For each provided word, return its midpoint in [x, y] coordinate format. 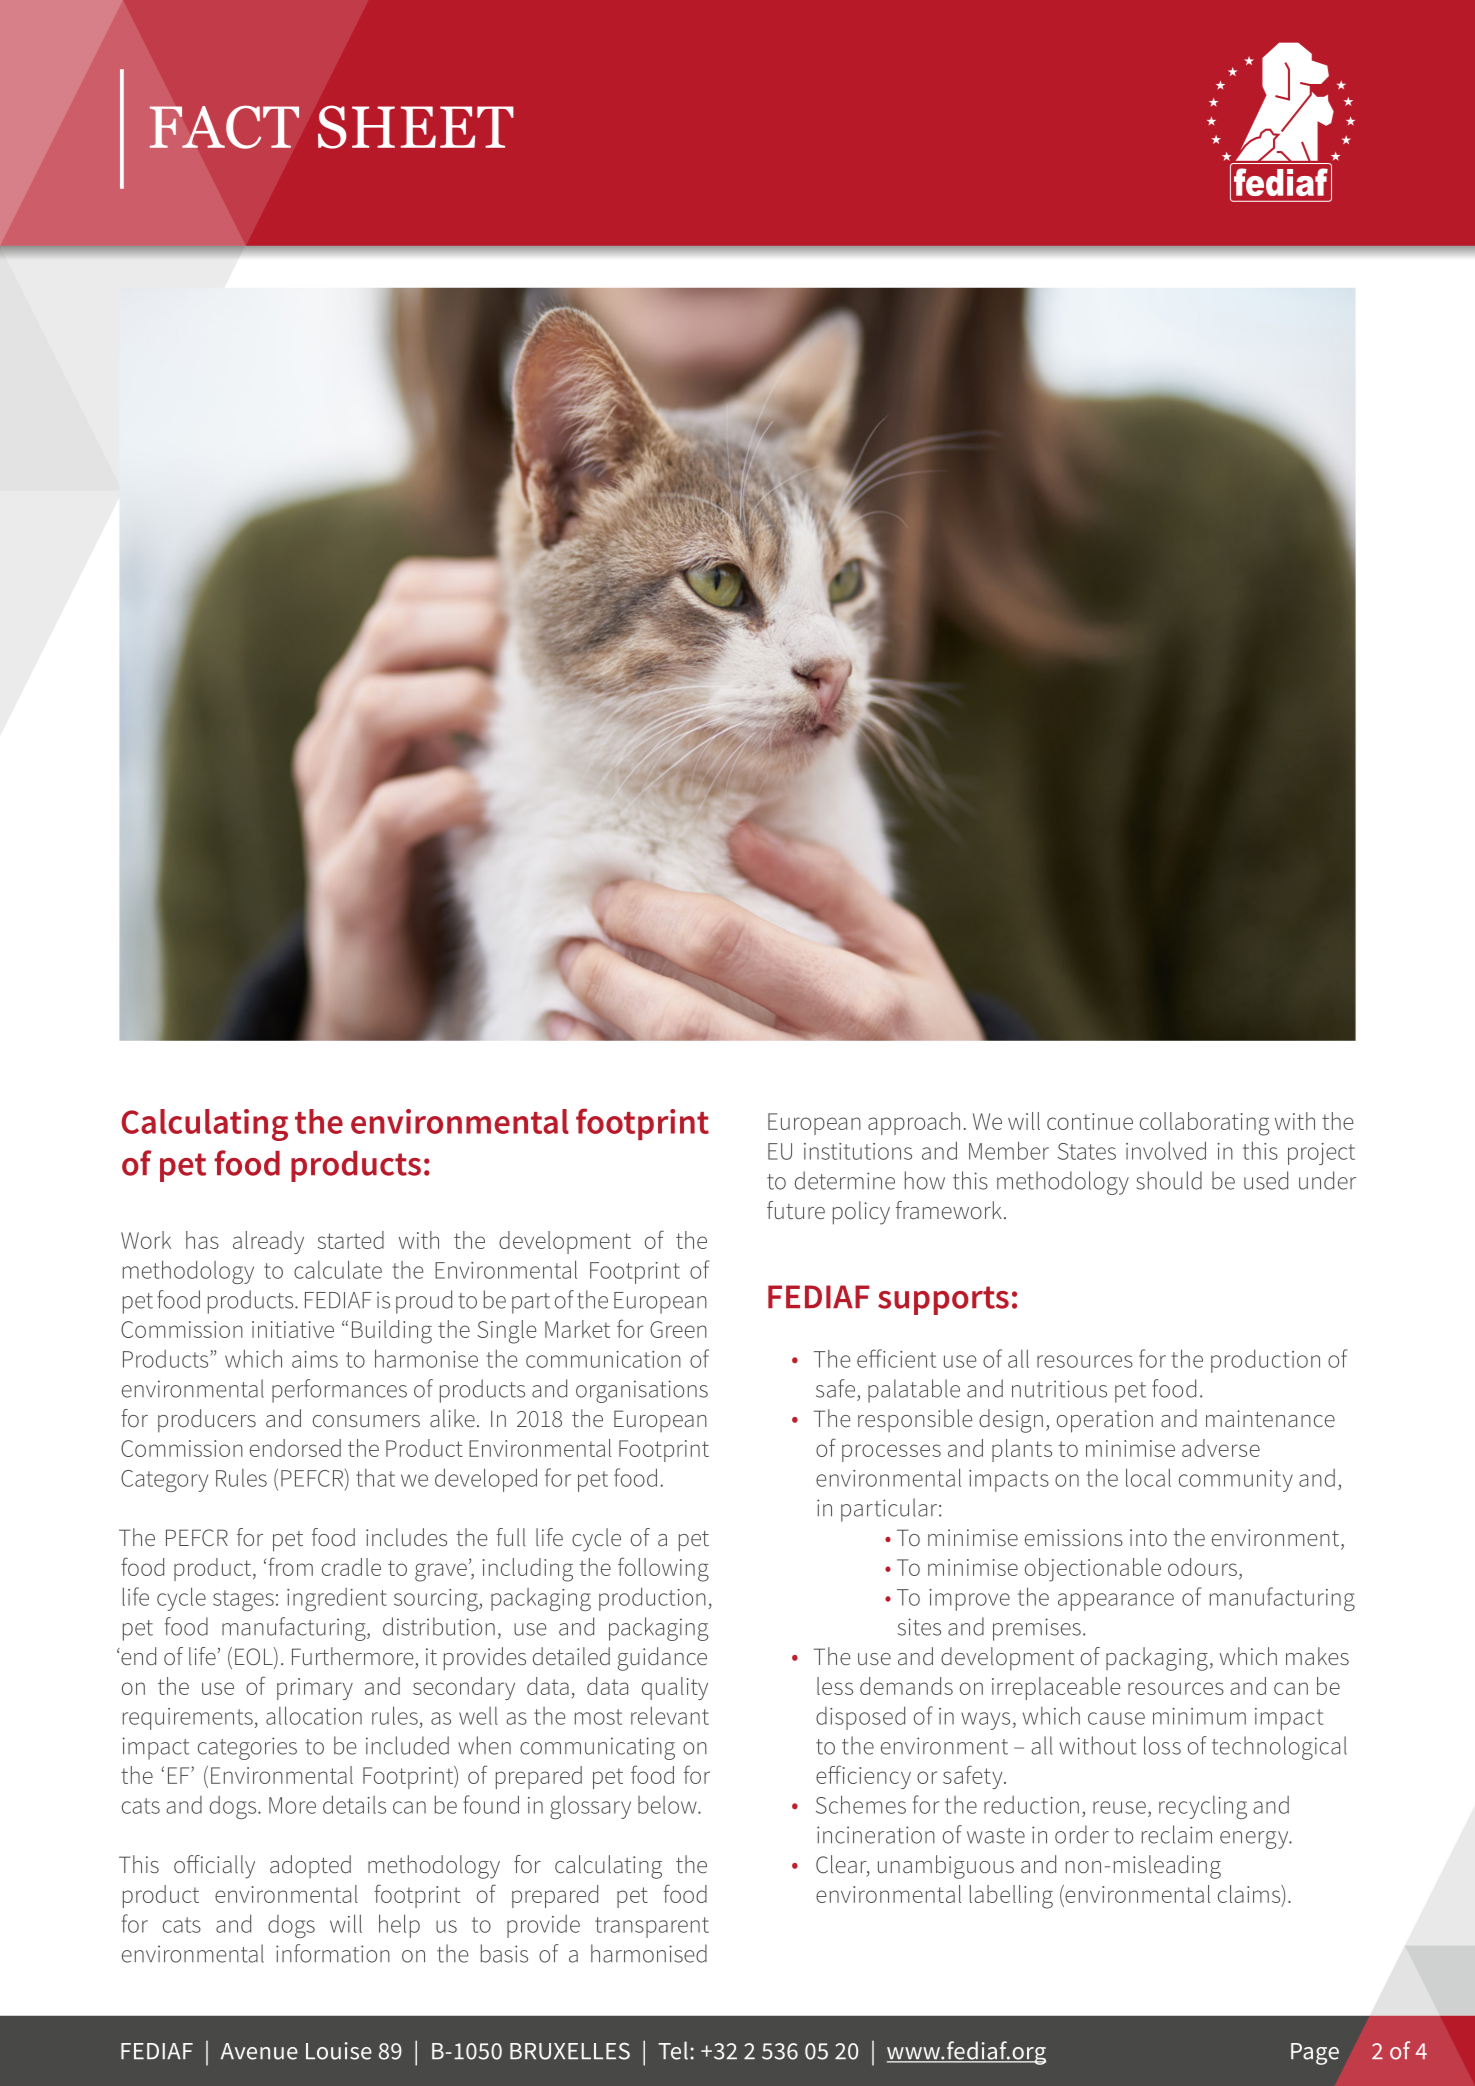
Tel [673, 2050]
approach [914, 1123]
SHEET [416, 127]
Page [1315, 2054]
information [333, 1953]
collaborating [1204, 1124]
